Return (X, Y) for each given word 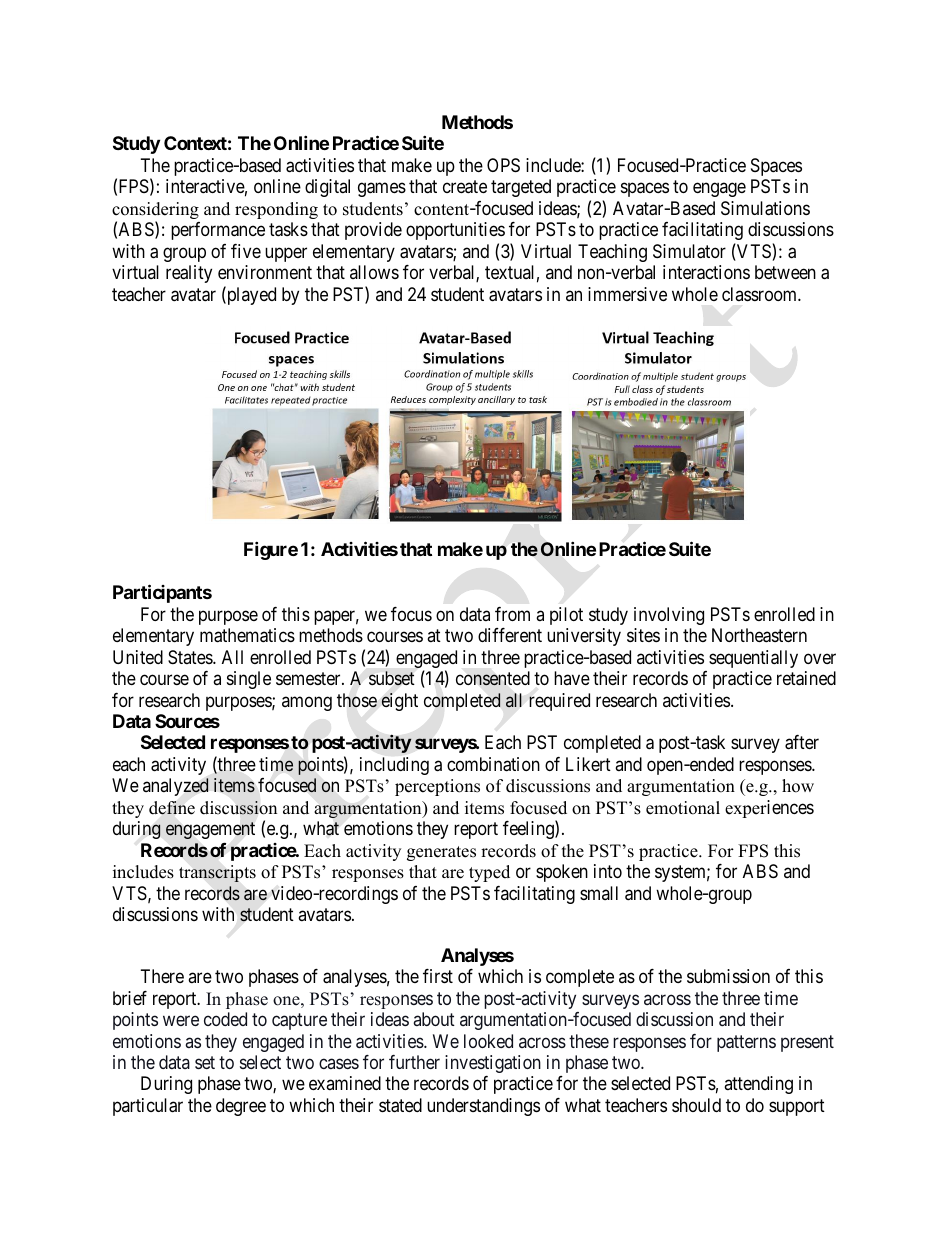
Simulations (765, 208)
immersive (627, 294)
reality (189, 274)
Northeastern (759, 635)
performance (218, 231)
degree (241, 1107)
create (465, 187)
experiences (769, 809)
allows (374, 272)
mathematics (247, 635)
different (510, 635)
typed (489, 873)
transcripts (217, 873)
